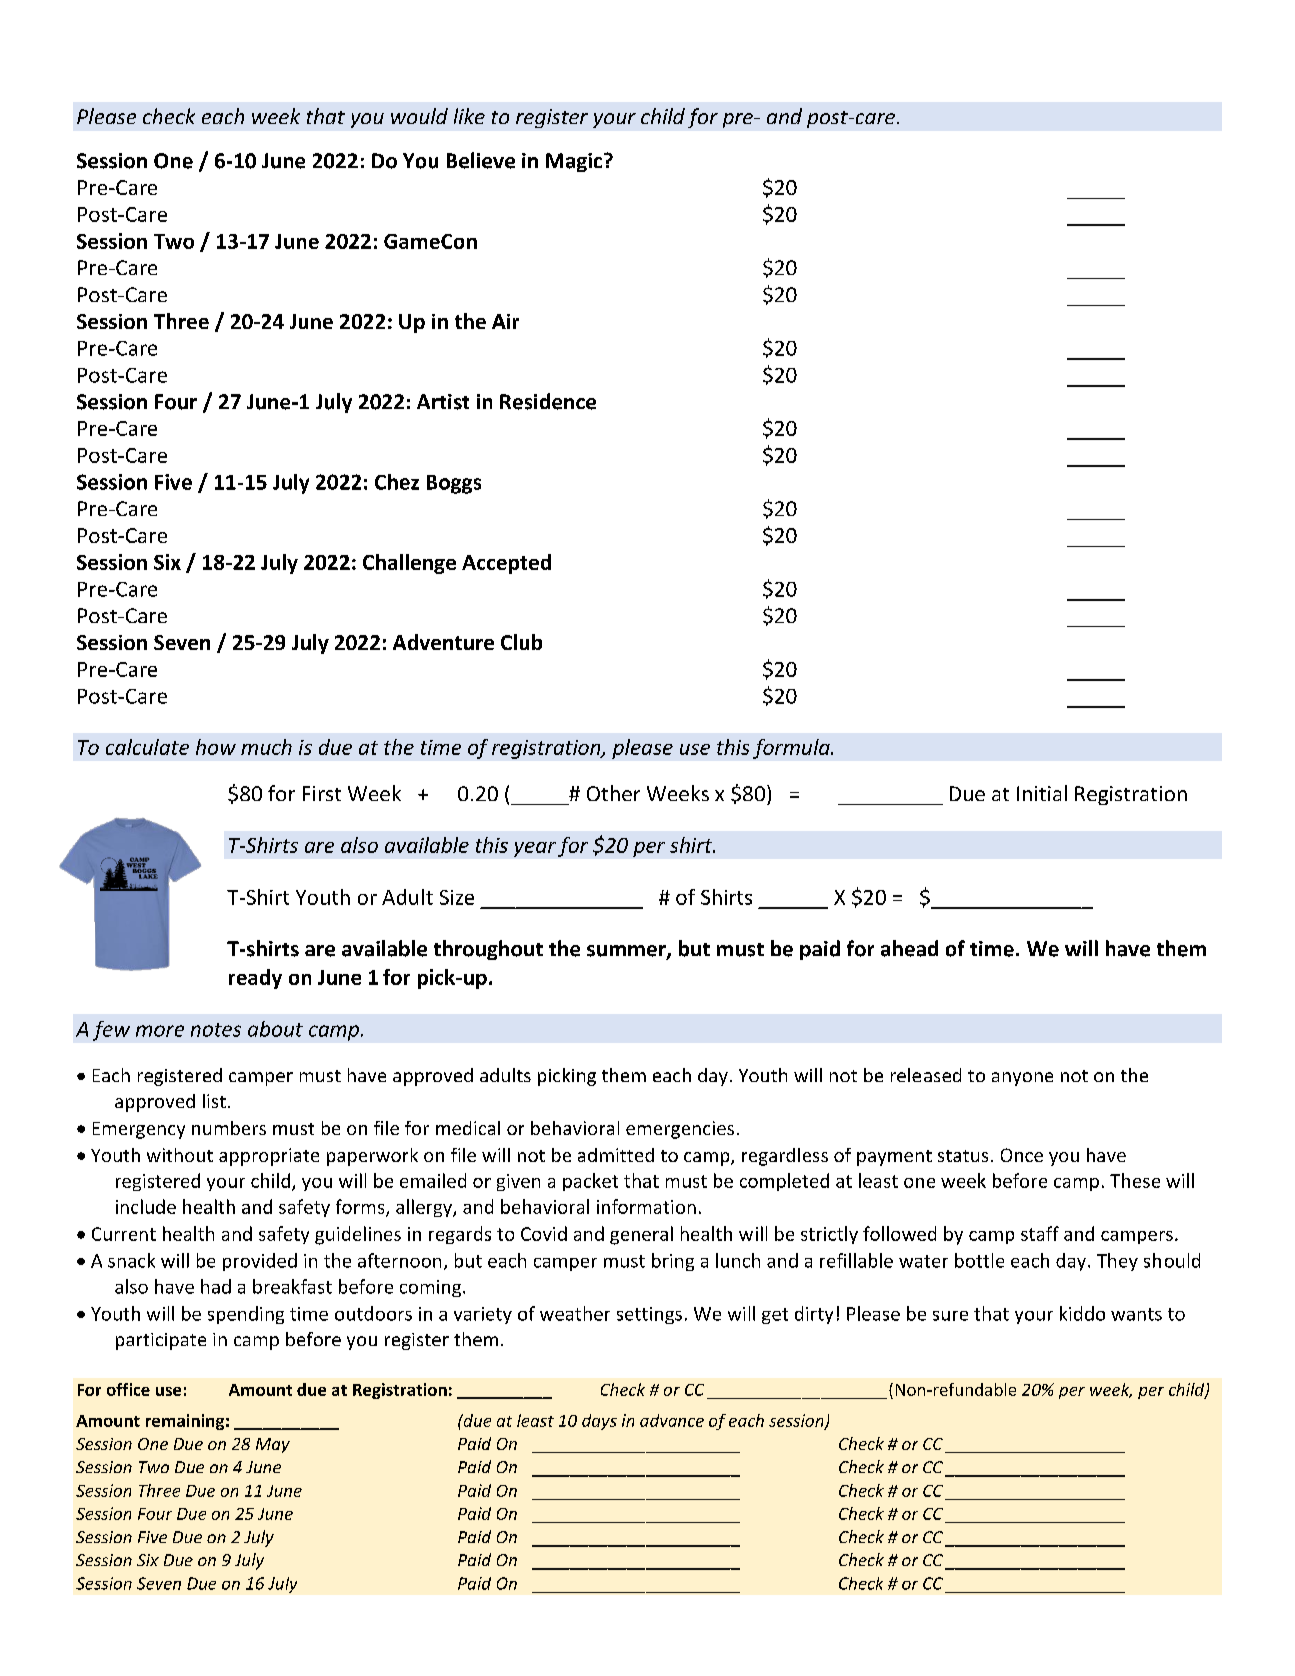 This screenshot has width=1295, height=1676. I want to click on advance, so click(672, 1420).
